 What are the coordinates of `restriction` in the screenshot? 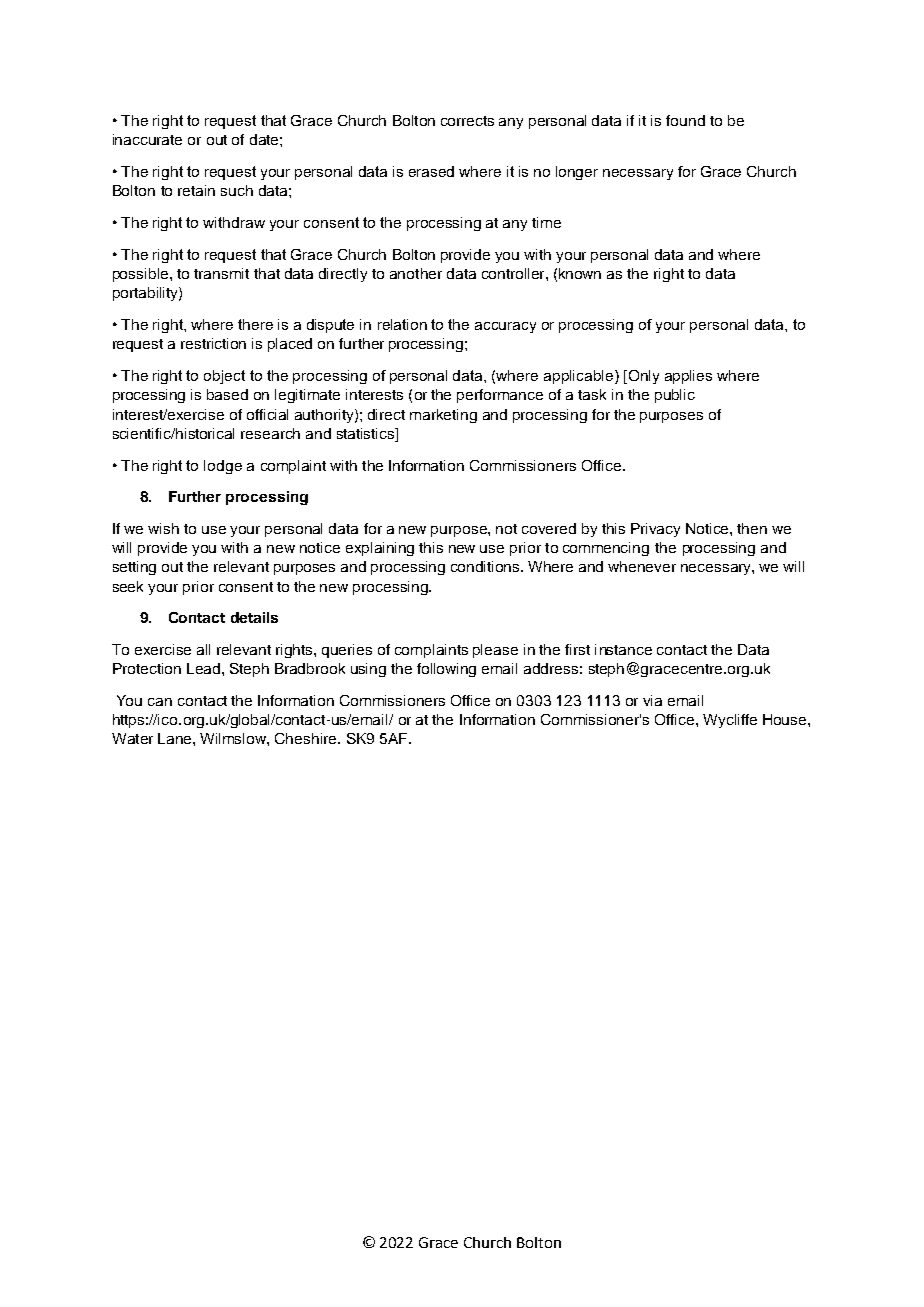 It's located at (213, 343).
